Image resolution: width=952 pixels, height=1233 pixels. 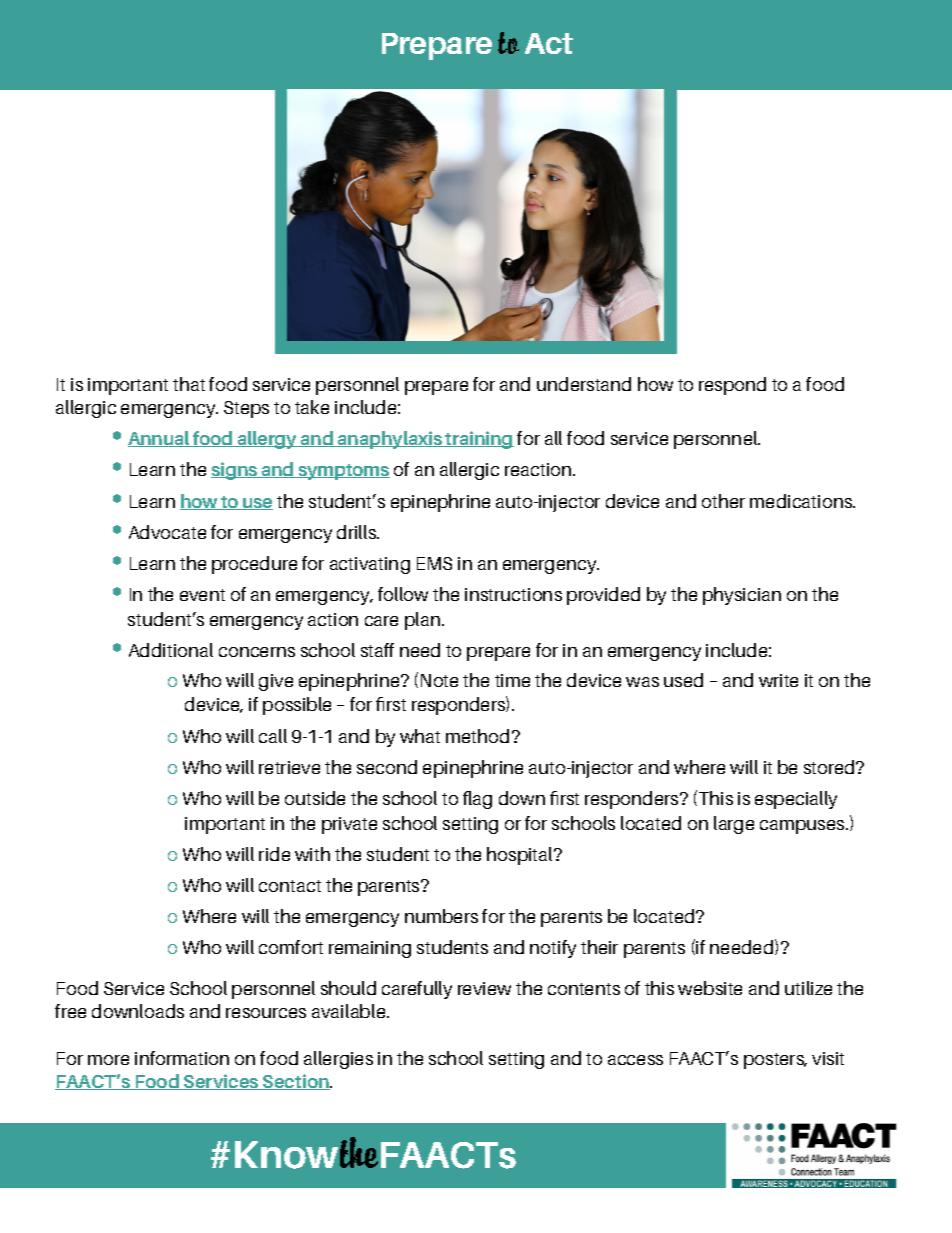 What do you see at coordinates (189, 384) in the document?
I see `that` at bounding box center [189, 384].
